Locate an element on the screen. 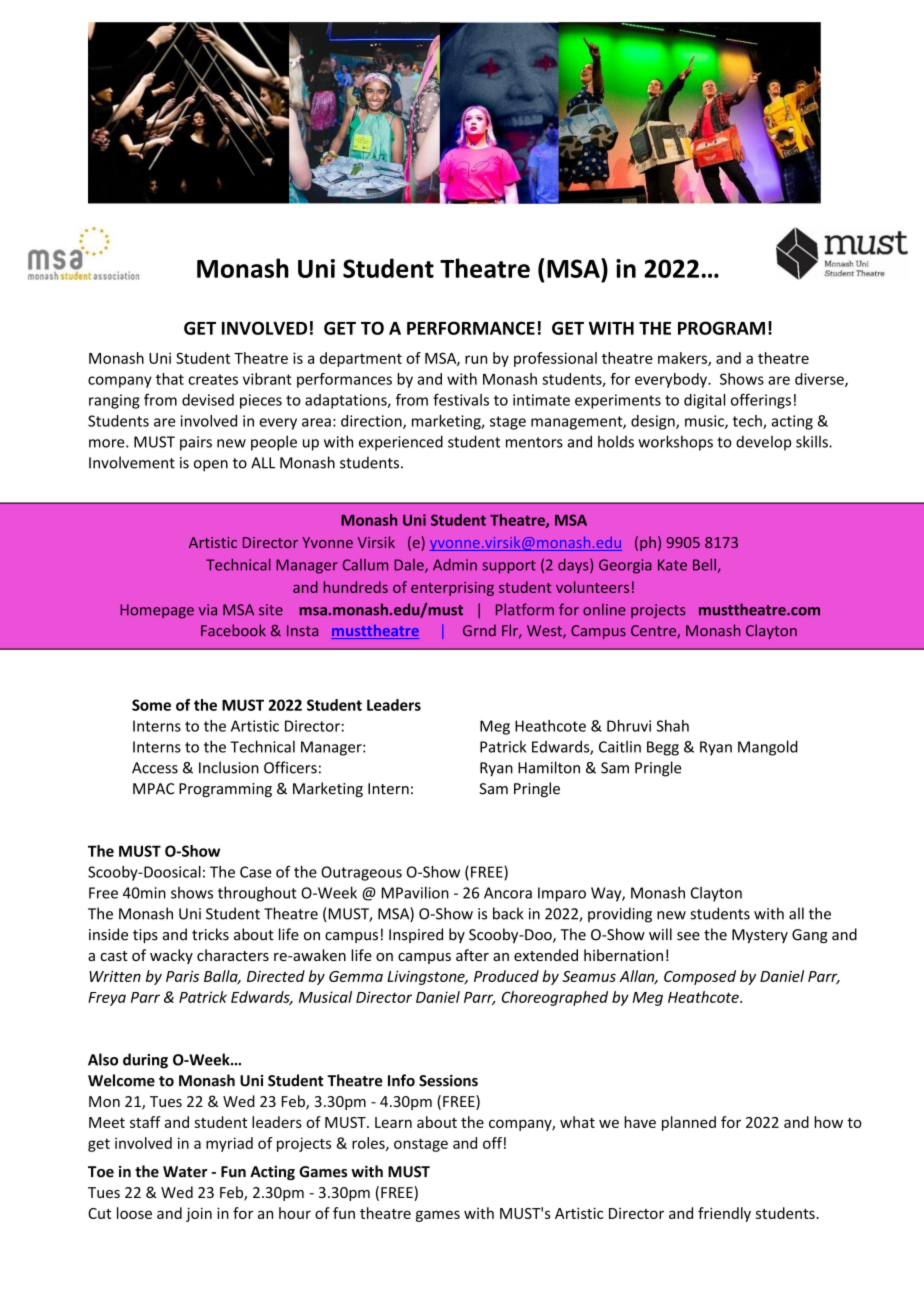 This screenshot has width=924, height=1308. Water is located at coordinates (185, 1172).
